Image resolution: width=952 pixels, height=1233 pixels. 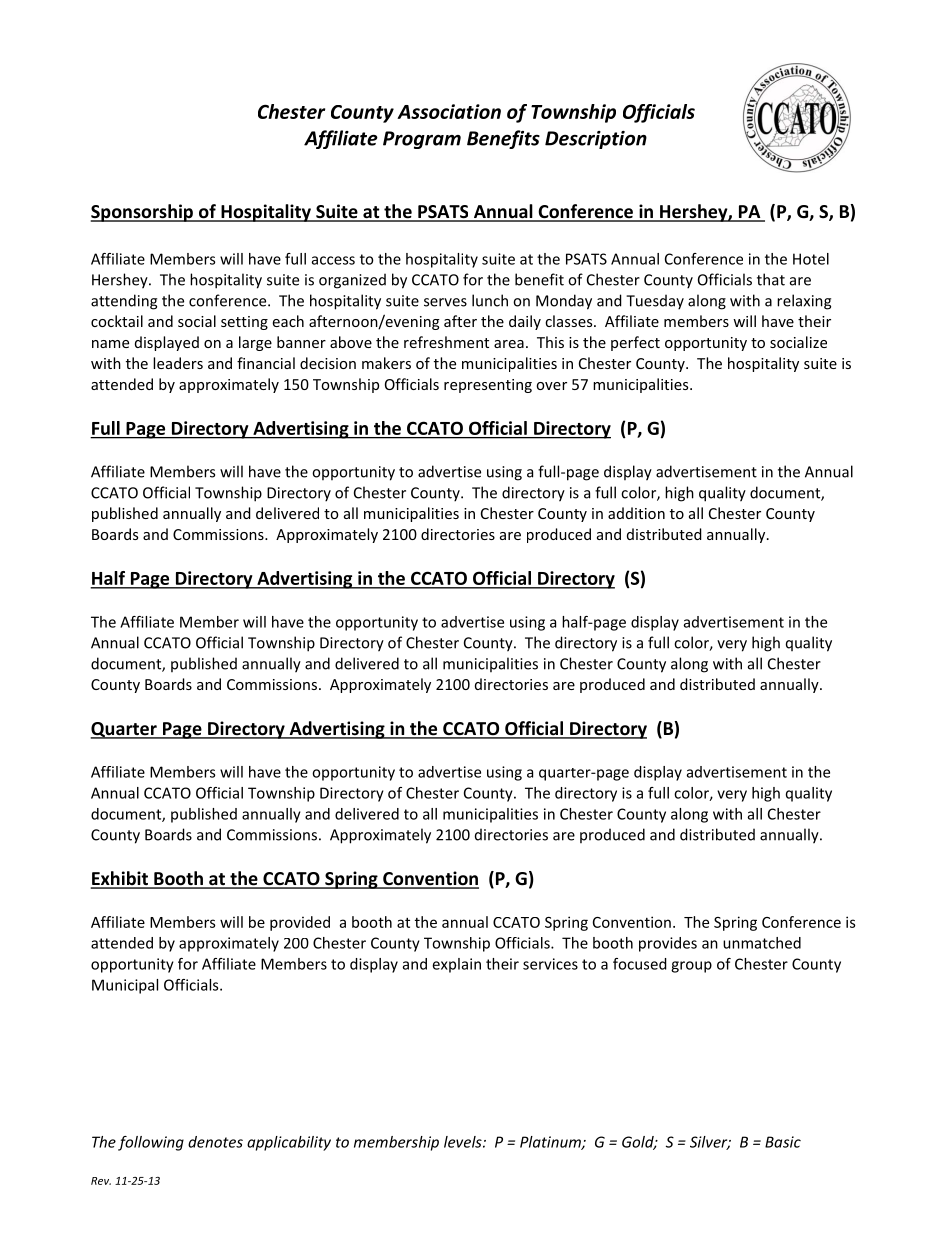 What do you see at coordinates (422, 140) in the screenshot?
I see `Program` at bounding box center [422, 140].
